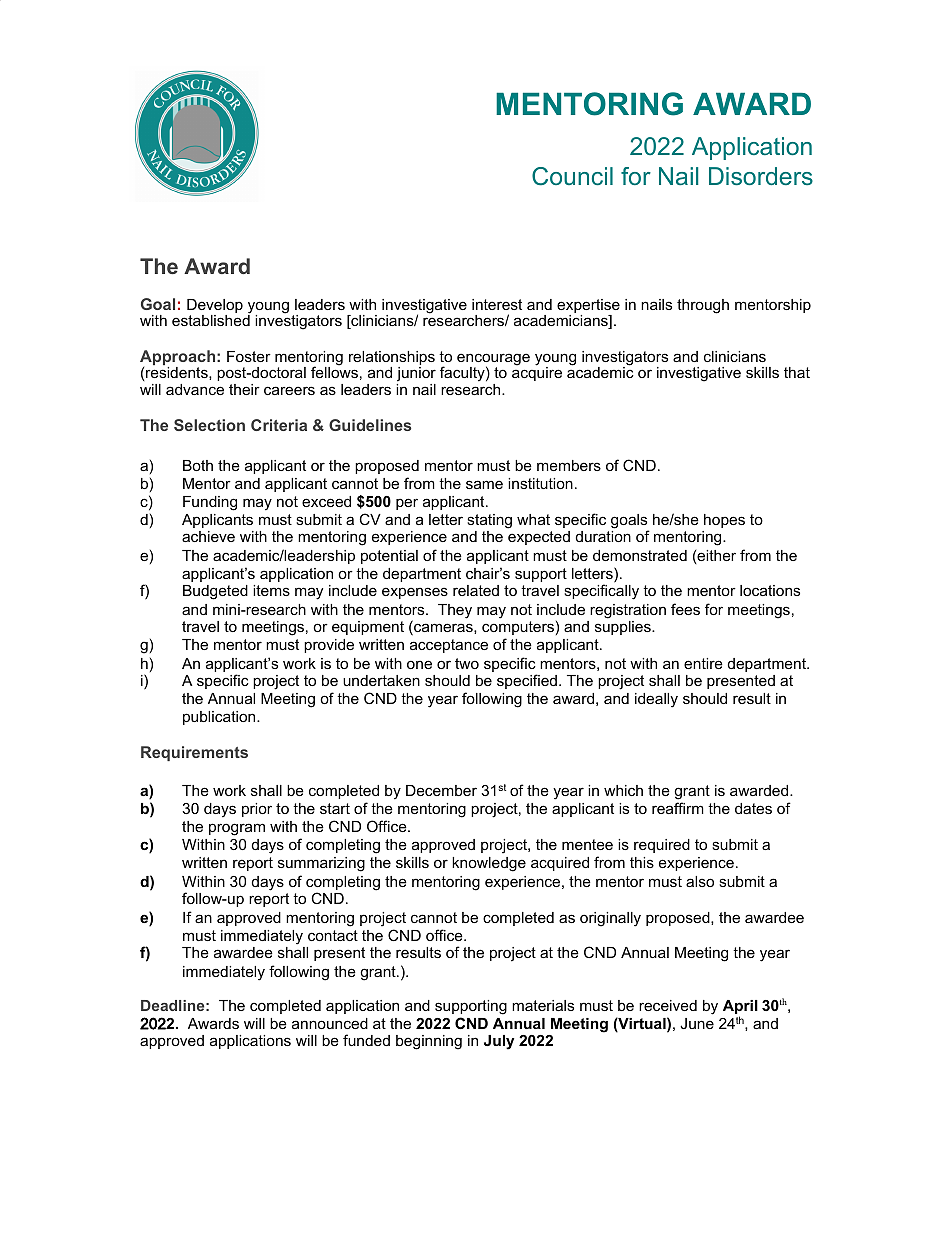 Image resolution: width=952 pixels, height=1233 pixels. What do you see at coordinates (271, 590) in the document?
I see `items` at bounding box center [271, 590].
